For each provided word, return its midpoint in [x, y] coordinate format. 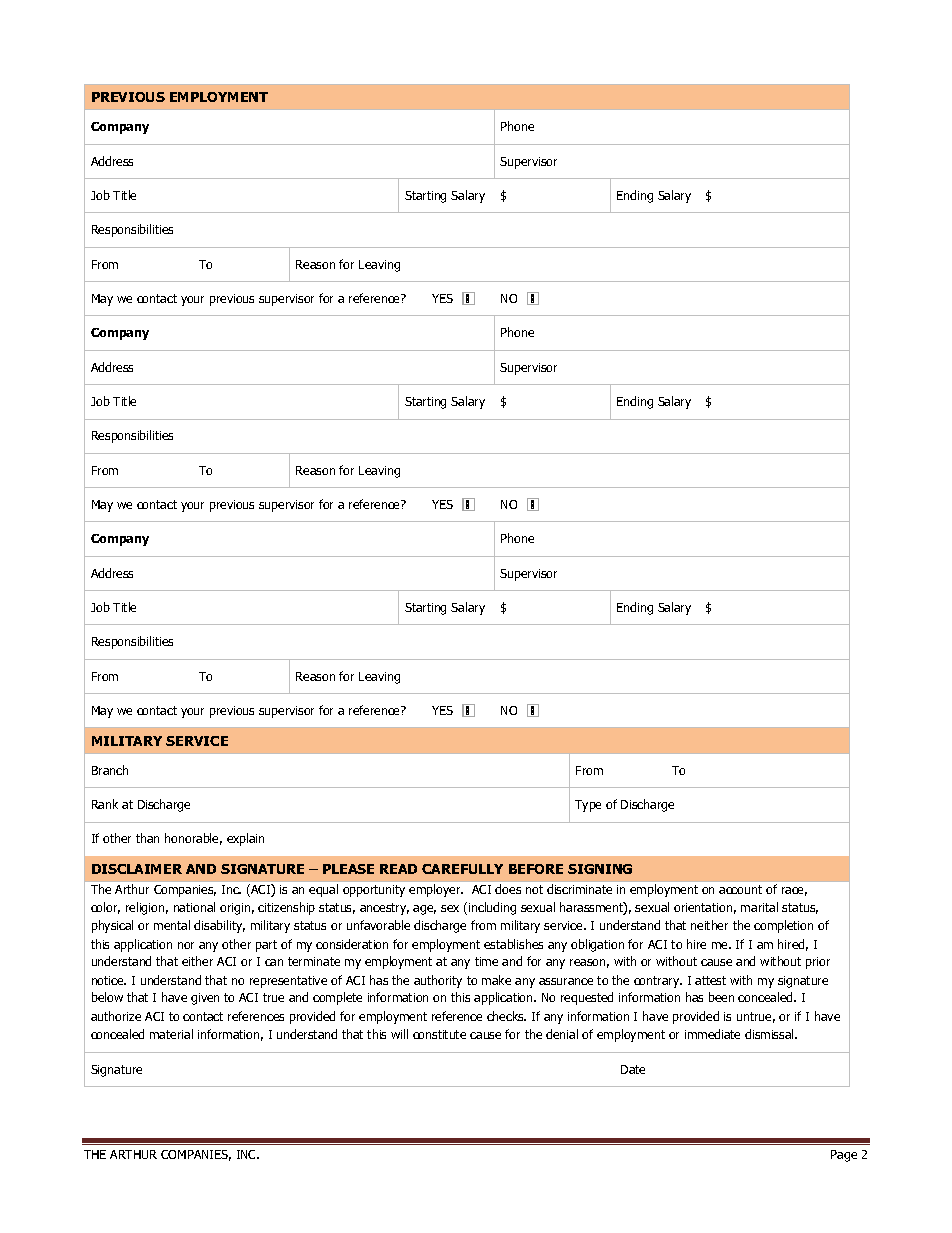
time [486, 961]
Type [588, 806]
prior [818, 963]
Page [844, 1156]
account [740, 889]
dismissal [770, 1034]
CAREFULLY [462, 869]
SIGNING [600, 869]
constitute [439, 1034]
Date [633, 1069]
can [274, 962]
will [399, 1034]
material [171, 1034]
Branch [110, 770]
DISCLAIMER [137, 869]
